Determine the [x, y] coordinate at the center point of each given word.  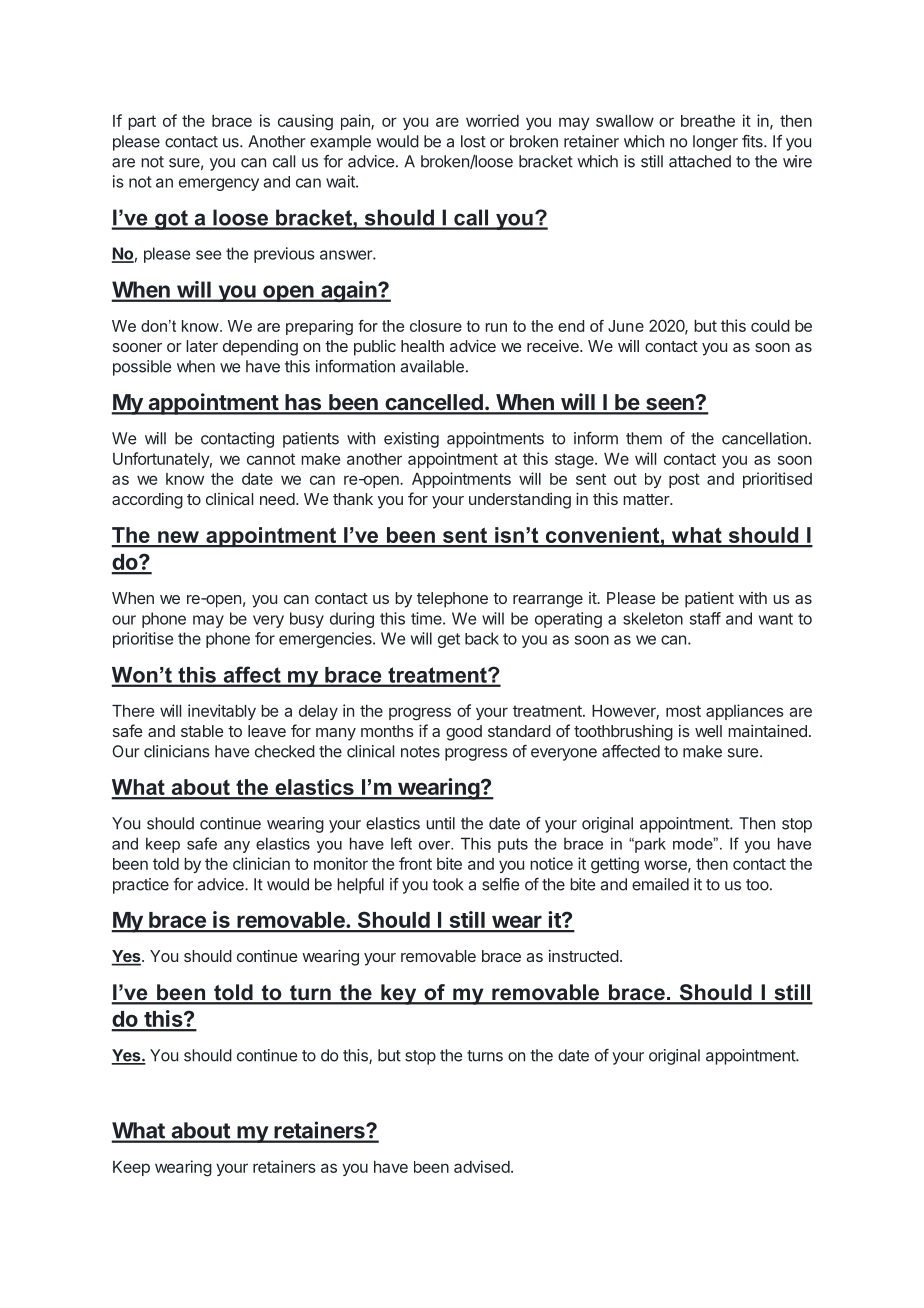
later [202, 346]
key [399, 994]
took [447, 884]
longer [715, 143]
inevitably [222, 712]
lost [473, 141]
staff [705, 618]
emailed [660, 884]
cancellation [764, 438]
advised [482, 1166]
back [482, 638]
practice [141, 886]
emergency [219, 184]
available [432, 366]
